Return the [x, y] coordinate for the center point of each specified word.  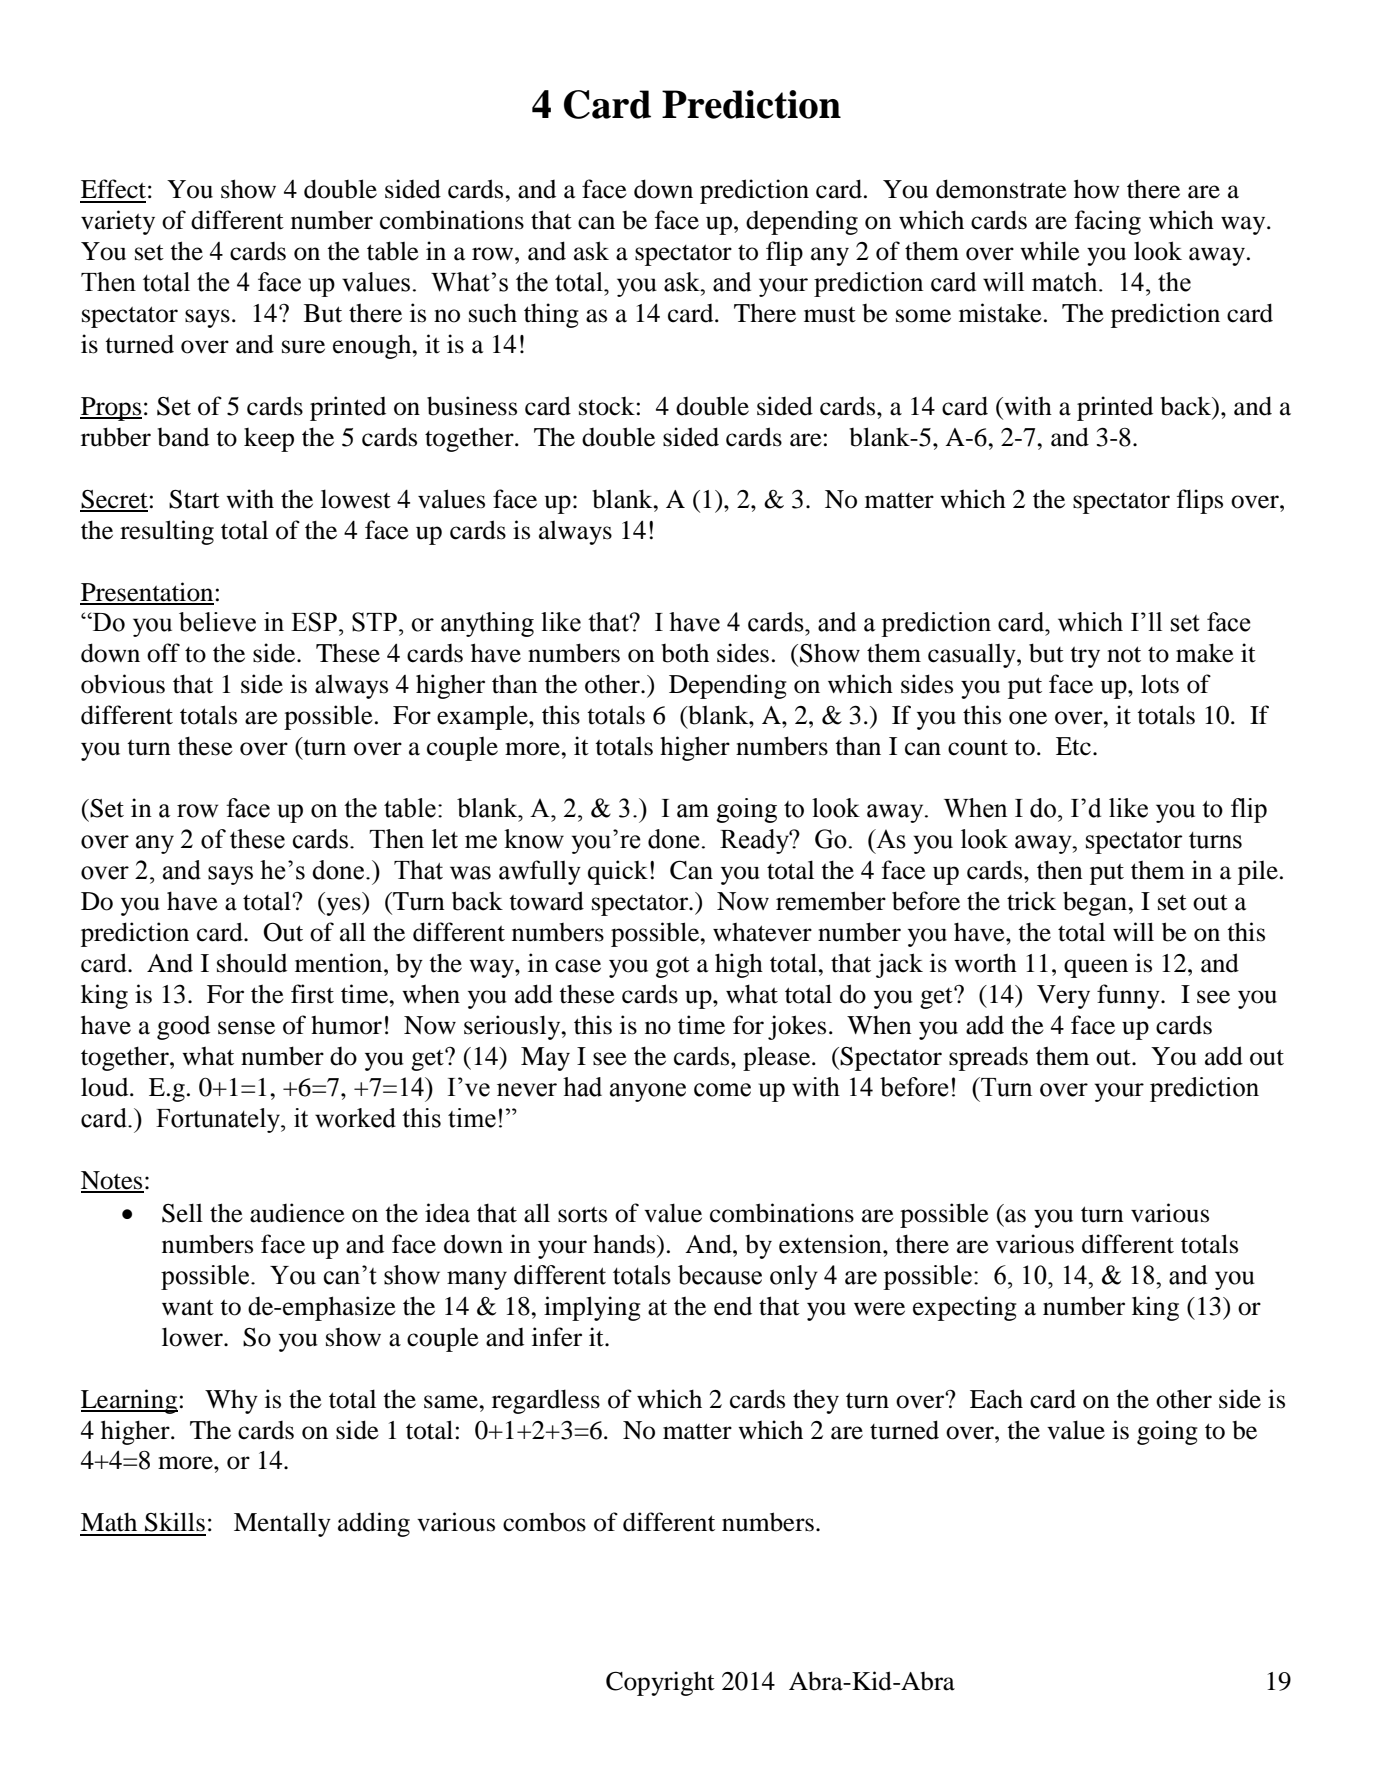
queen [1096, 968]
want [188, 1308]
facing [1108, 222]
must [830, 315]
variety [118, 222]
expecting [965, 1308]
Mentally [282, 1524]
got [673, 967]
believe [217, 622]
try [1085, 657]
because [720, 1275]
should [252, 963]
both [685, 653]
